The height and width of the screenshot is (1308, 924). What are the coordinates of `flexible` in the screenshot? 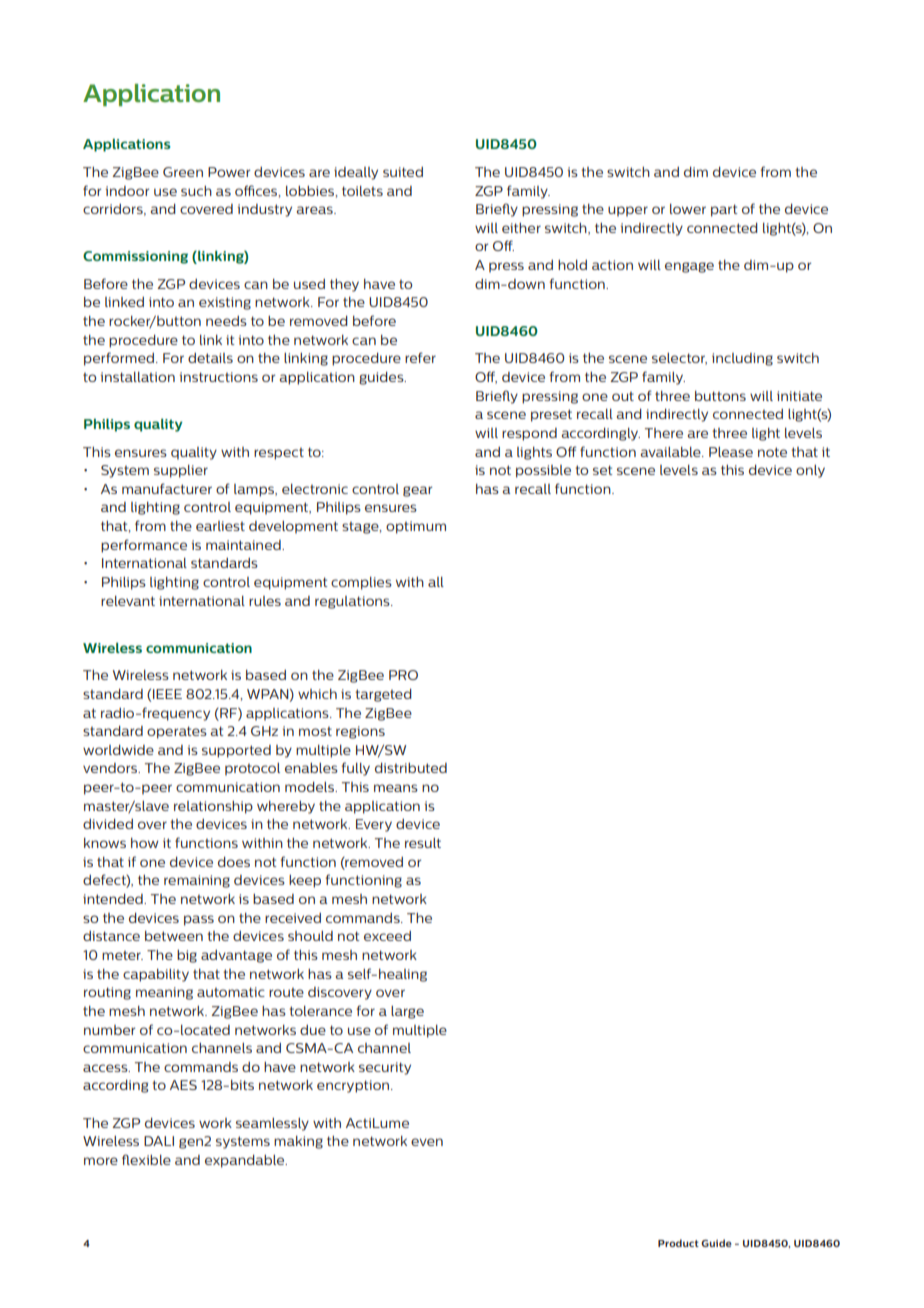 It's located at (146, 1159).
